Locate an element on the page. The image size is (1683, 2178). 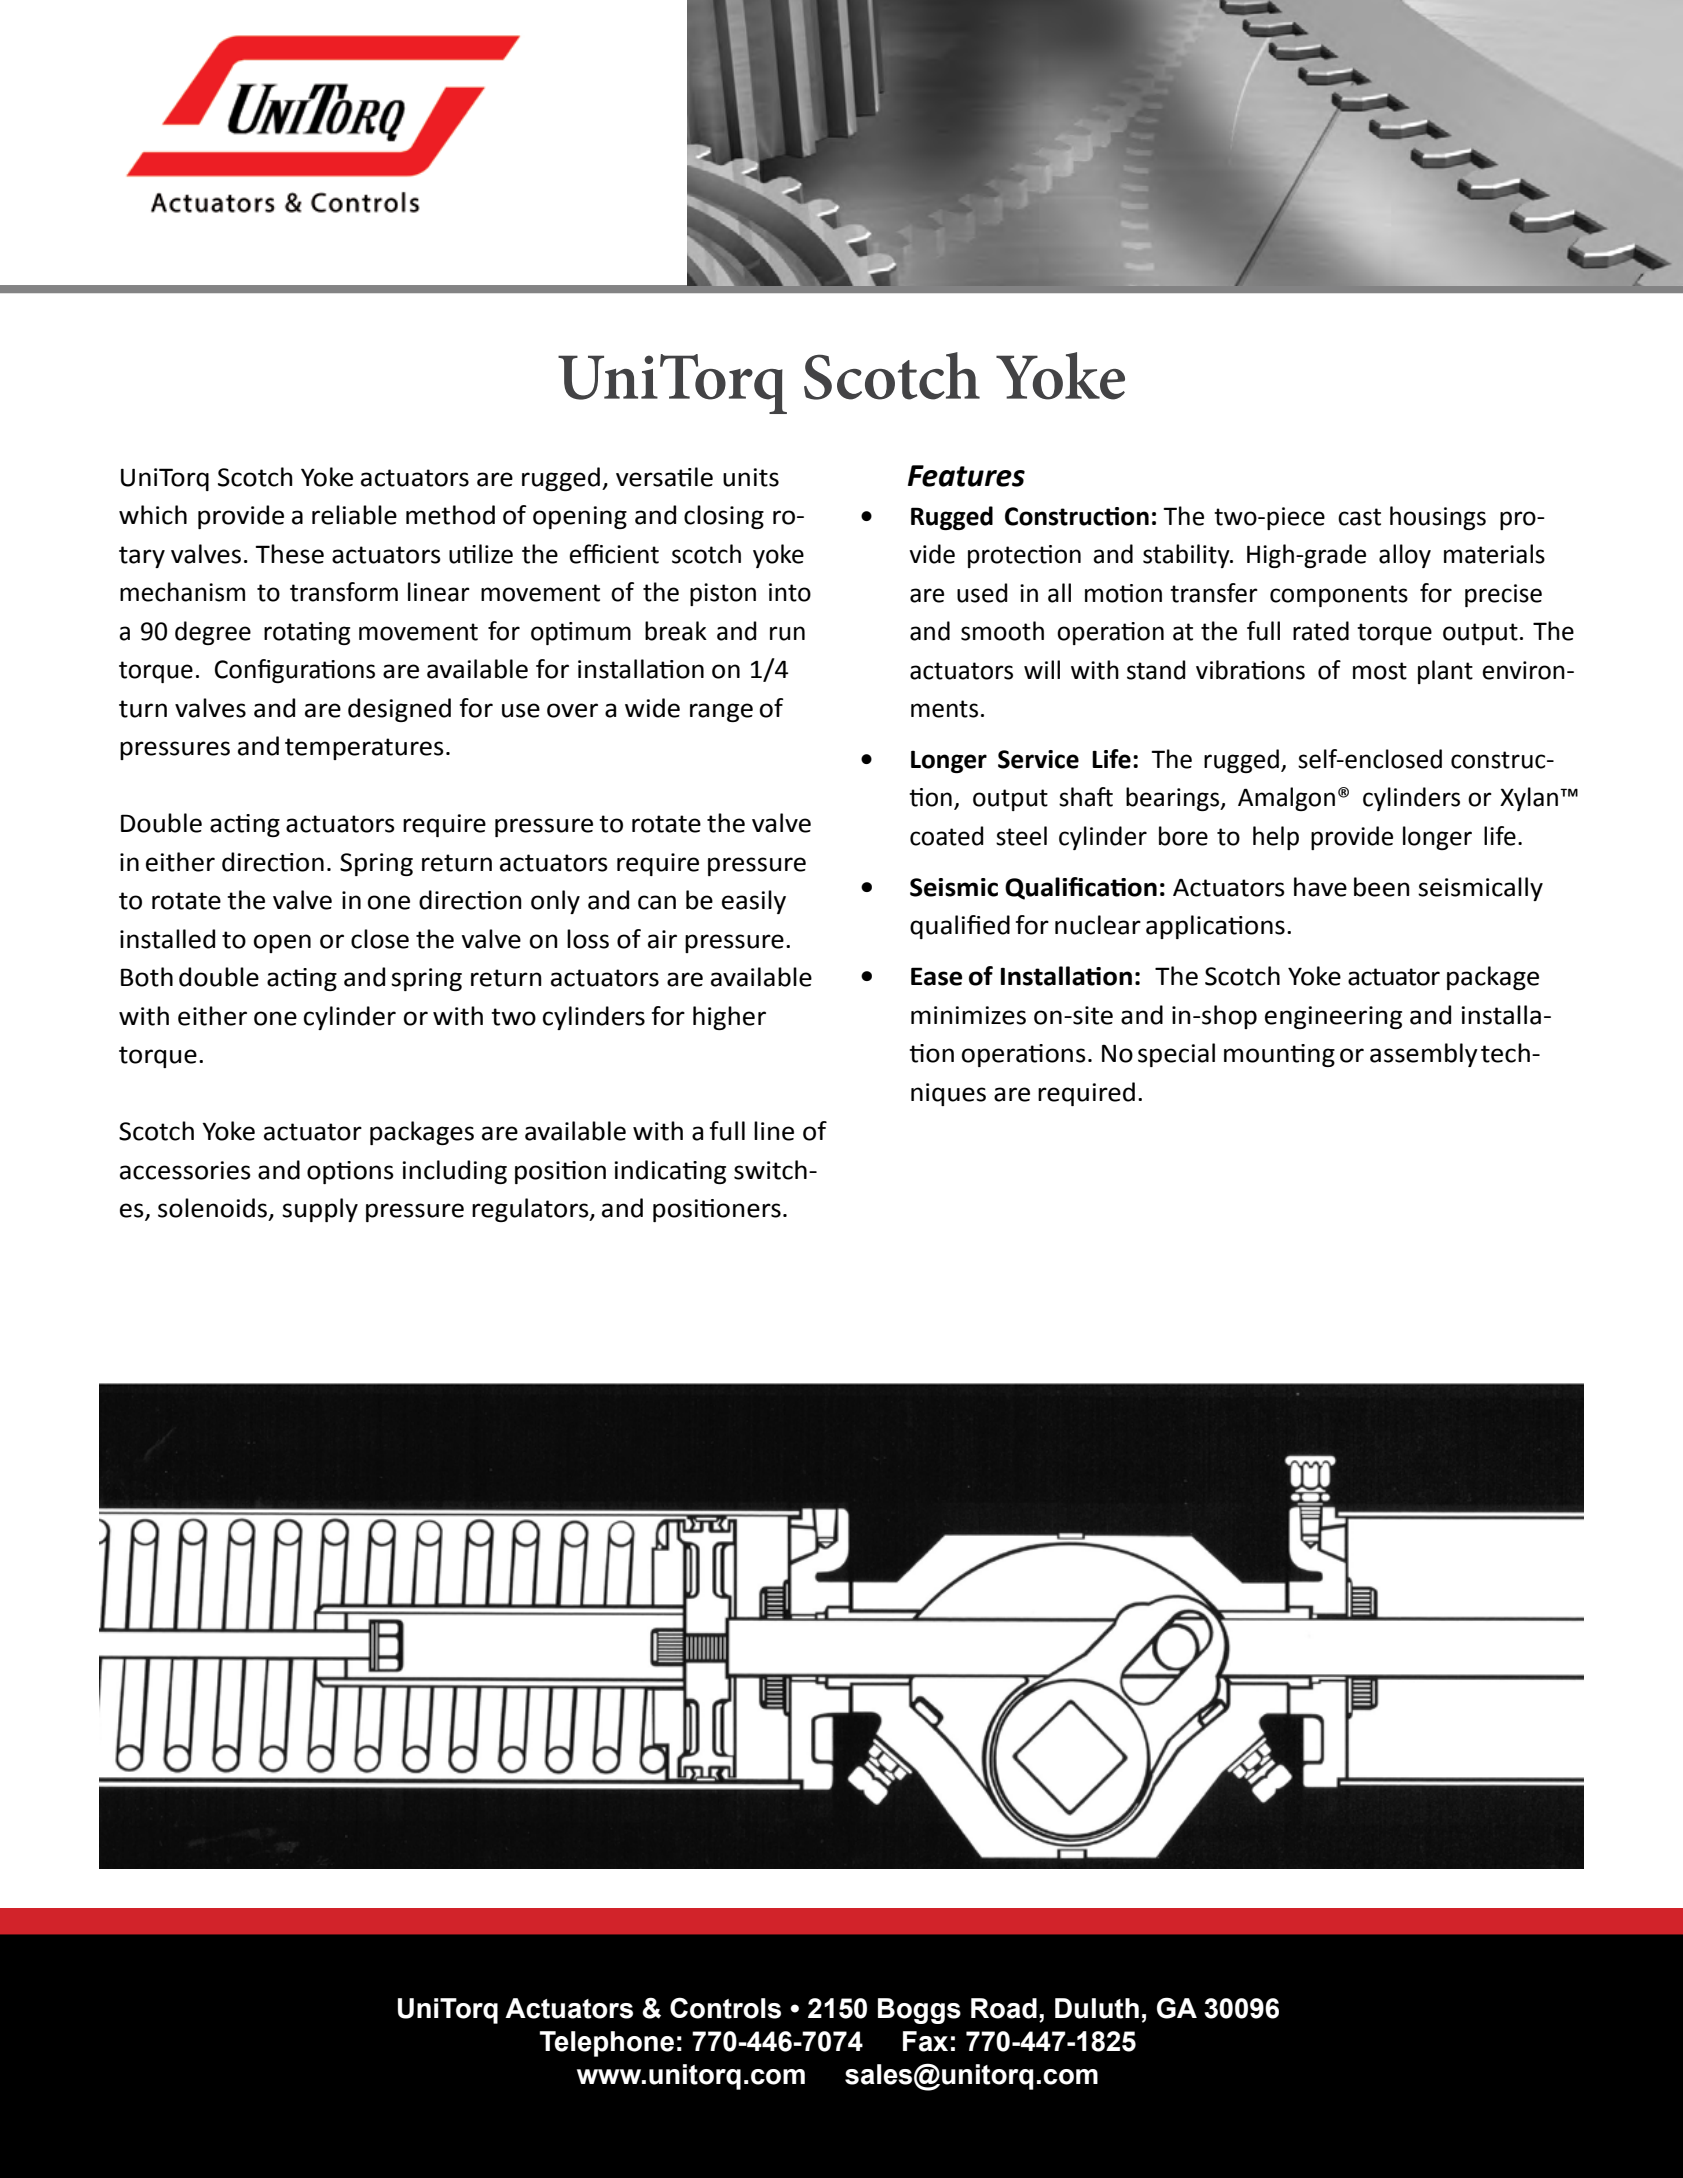
Telephone is located at coordinates (606, 2044).
